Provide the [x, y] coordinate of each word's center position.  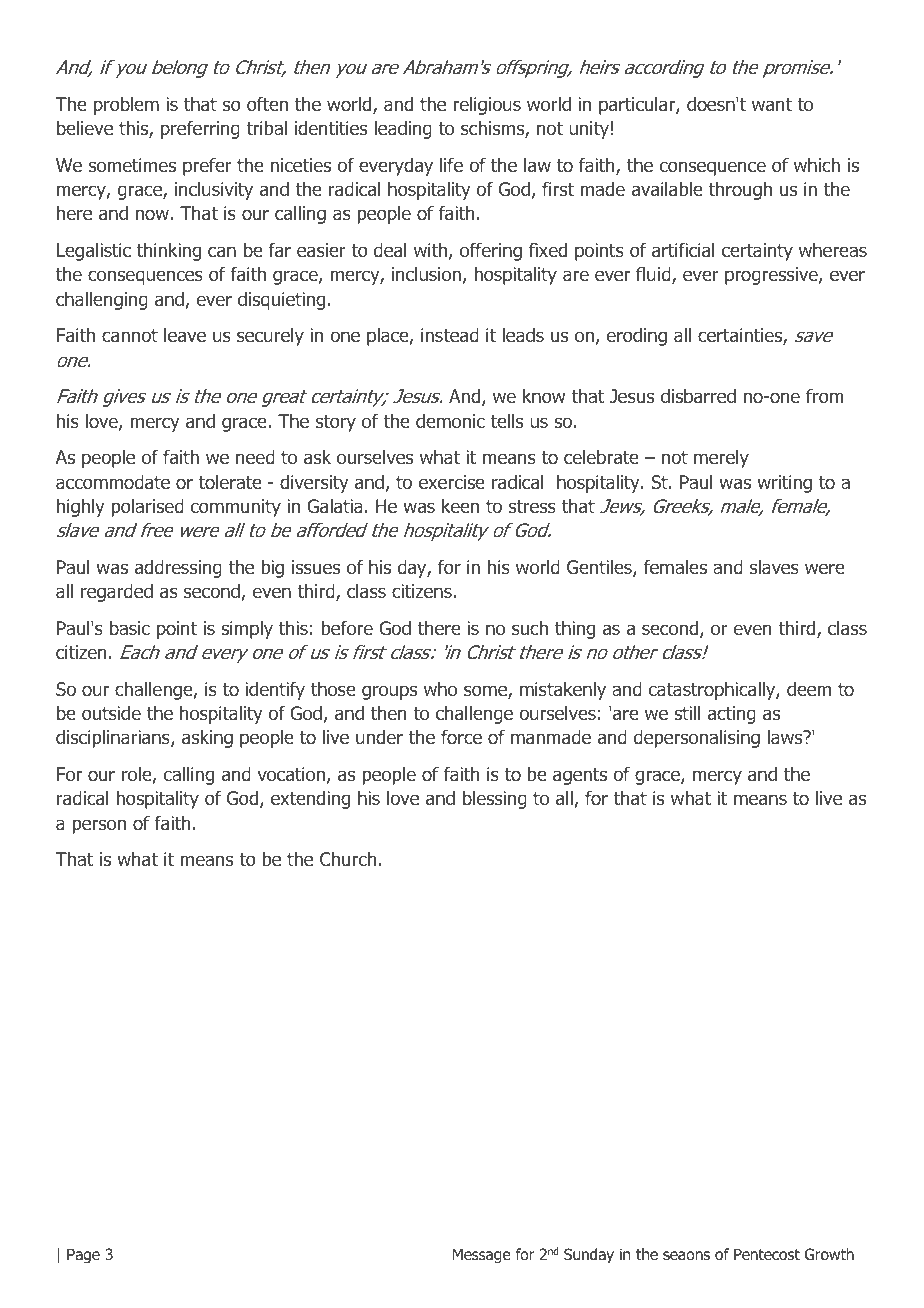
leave [185, 335]
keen [460, 506]
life [451, 165]
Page [83, 1255]
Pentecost [767, 1254]
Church [348, 859]
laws [786, 737]
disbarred [698, 396]
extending [310, 800]
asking [207, 739]
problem [126, 106]
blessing [495, 800]
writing [784, 484]
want [772, 105]
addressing [178, 569]
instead [450, 335]
